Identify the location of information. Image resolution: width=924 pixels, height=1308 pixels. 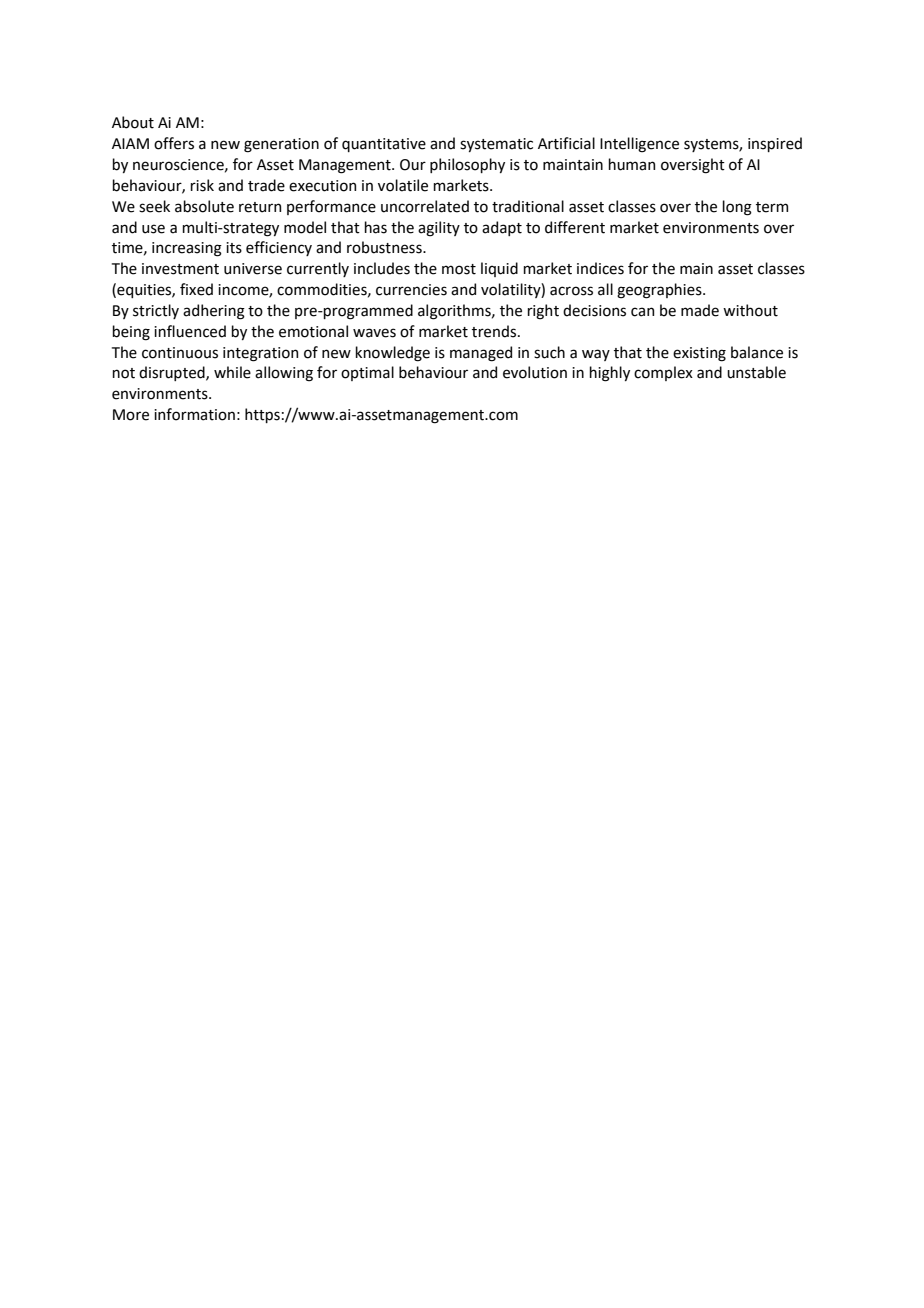
(194, 414).
